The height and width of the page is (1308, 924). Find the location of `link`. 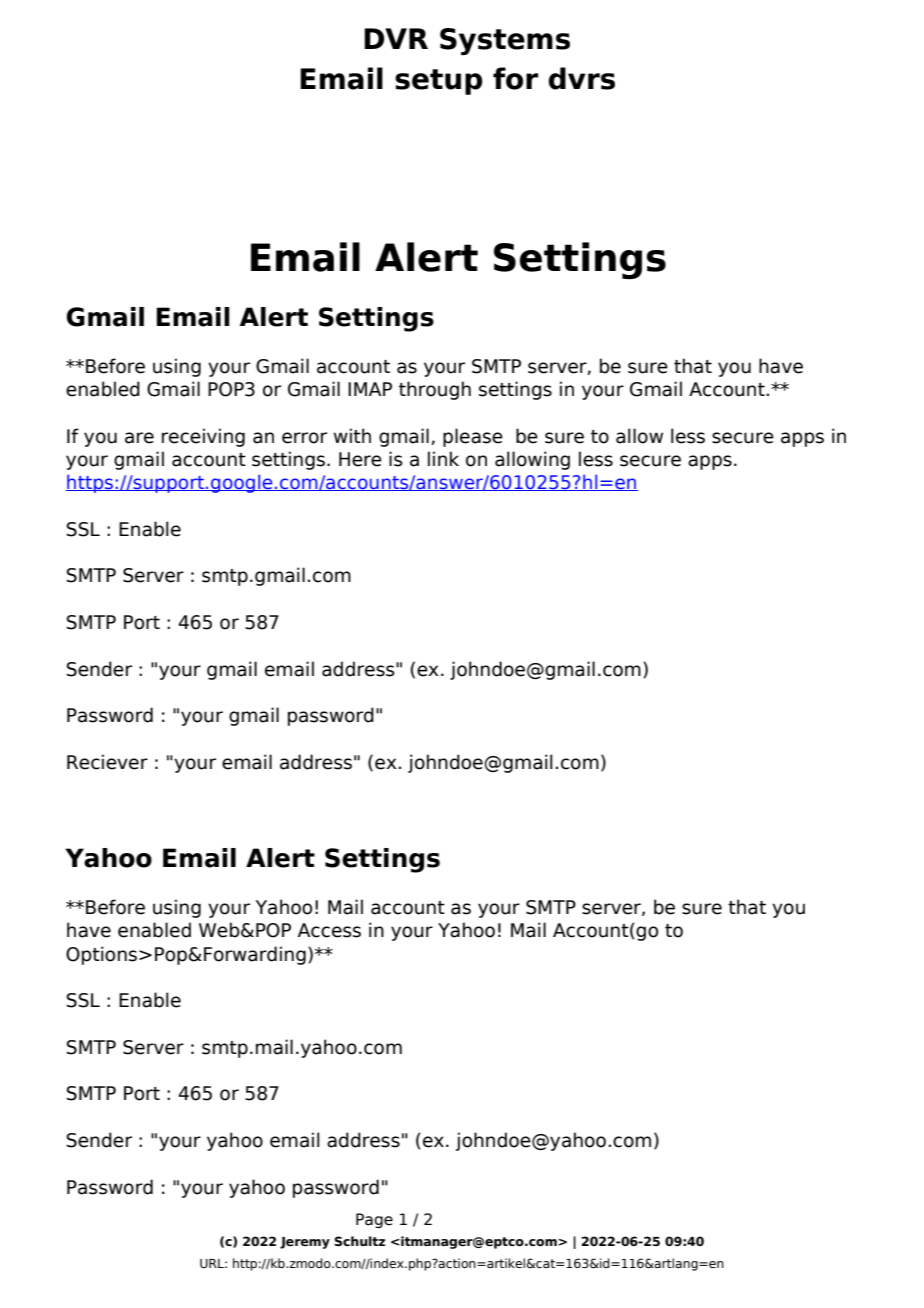

link is located at coordinates (443, 458).
